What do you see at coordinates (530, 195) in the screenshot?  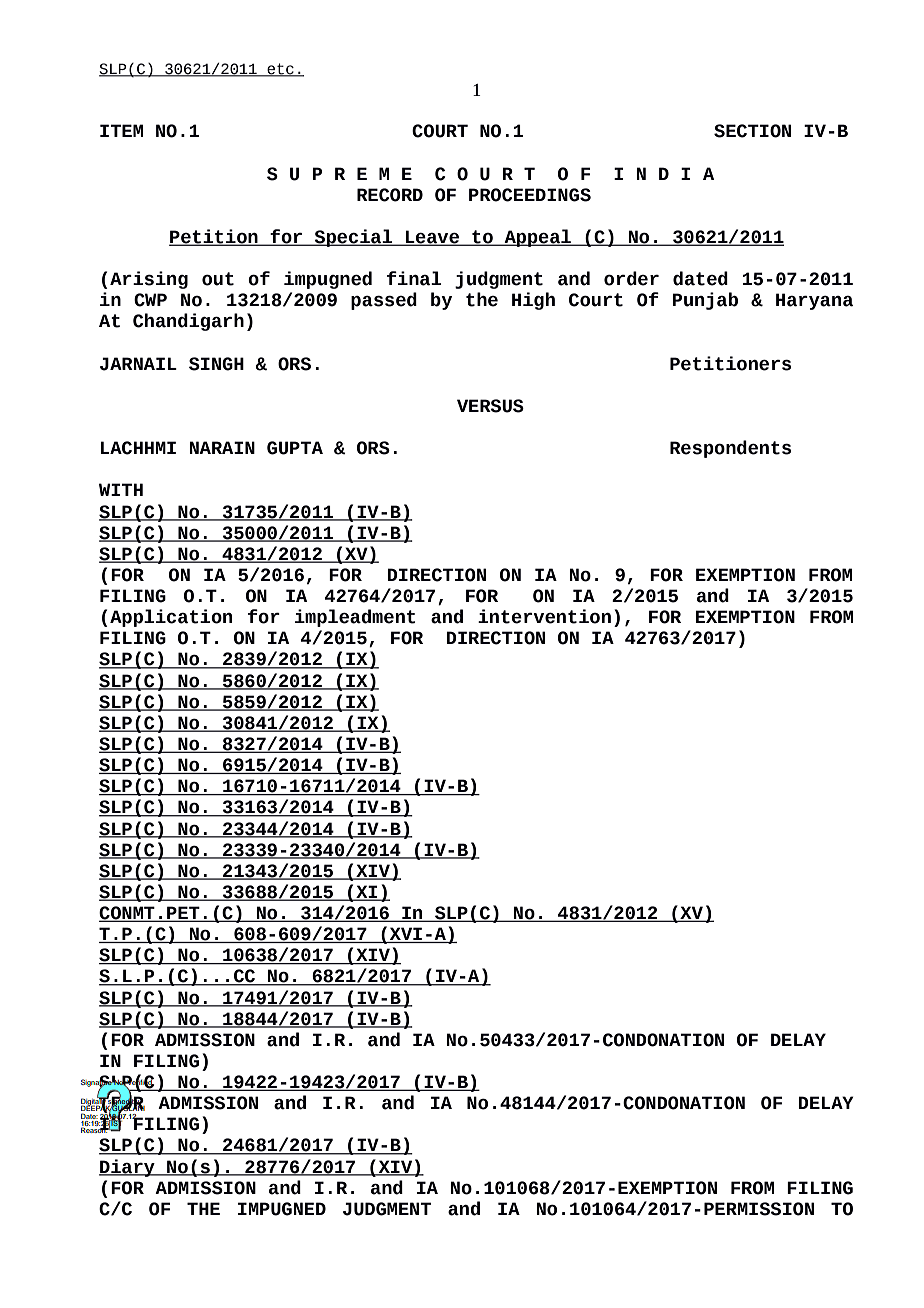 I see `PROCEEDINGS` at bounding box center [530, 195].
